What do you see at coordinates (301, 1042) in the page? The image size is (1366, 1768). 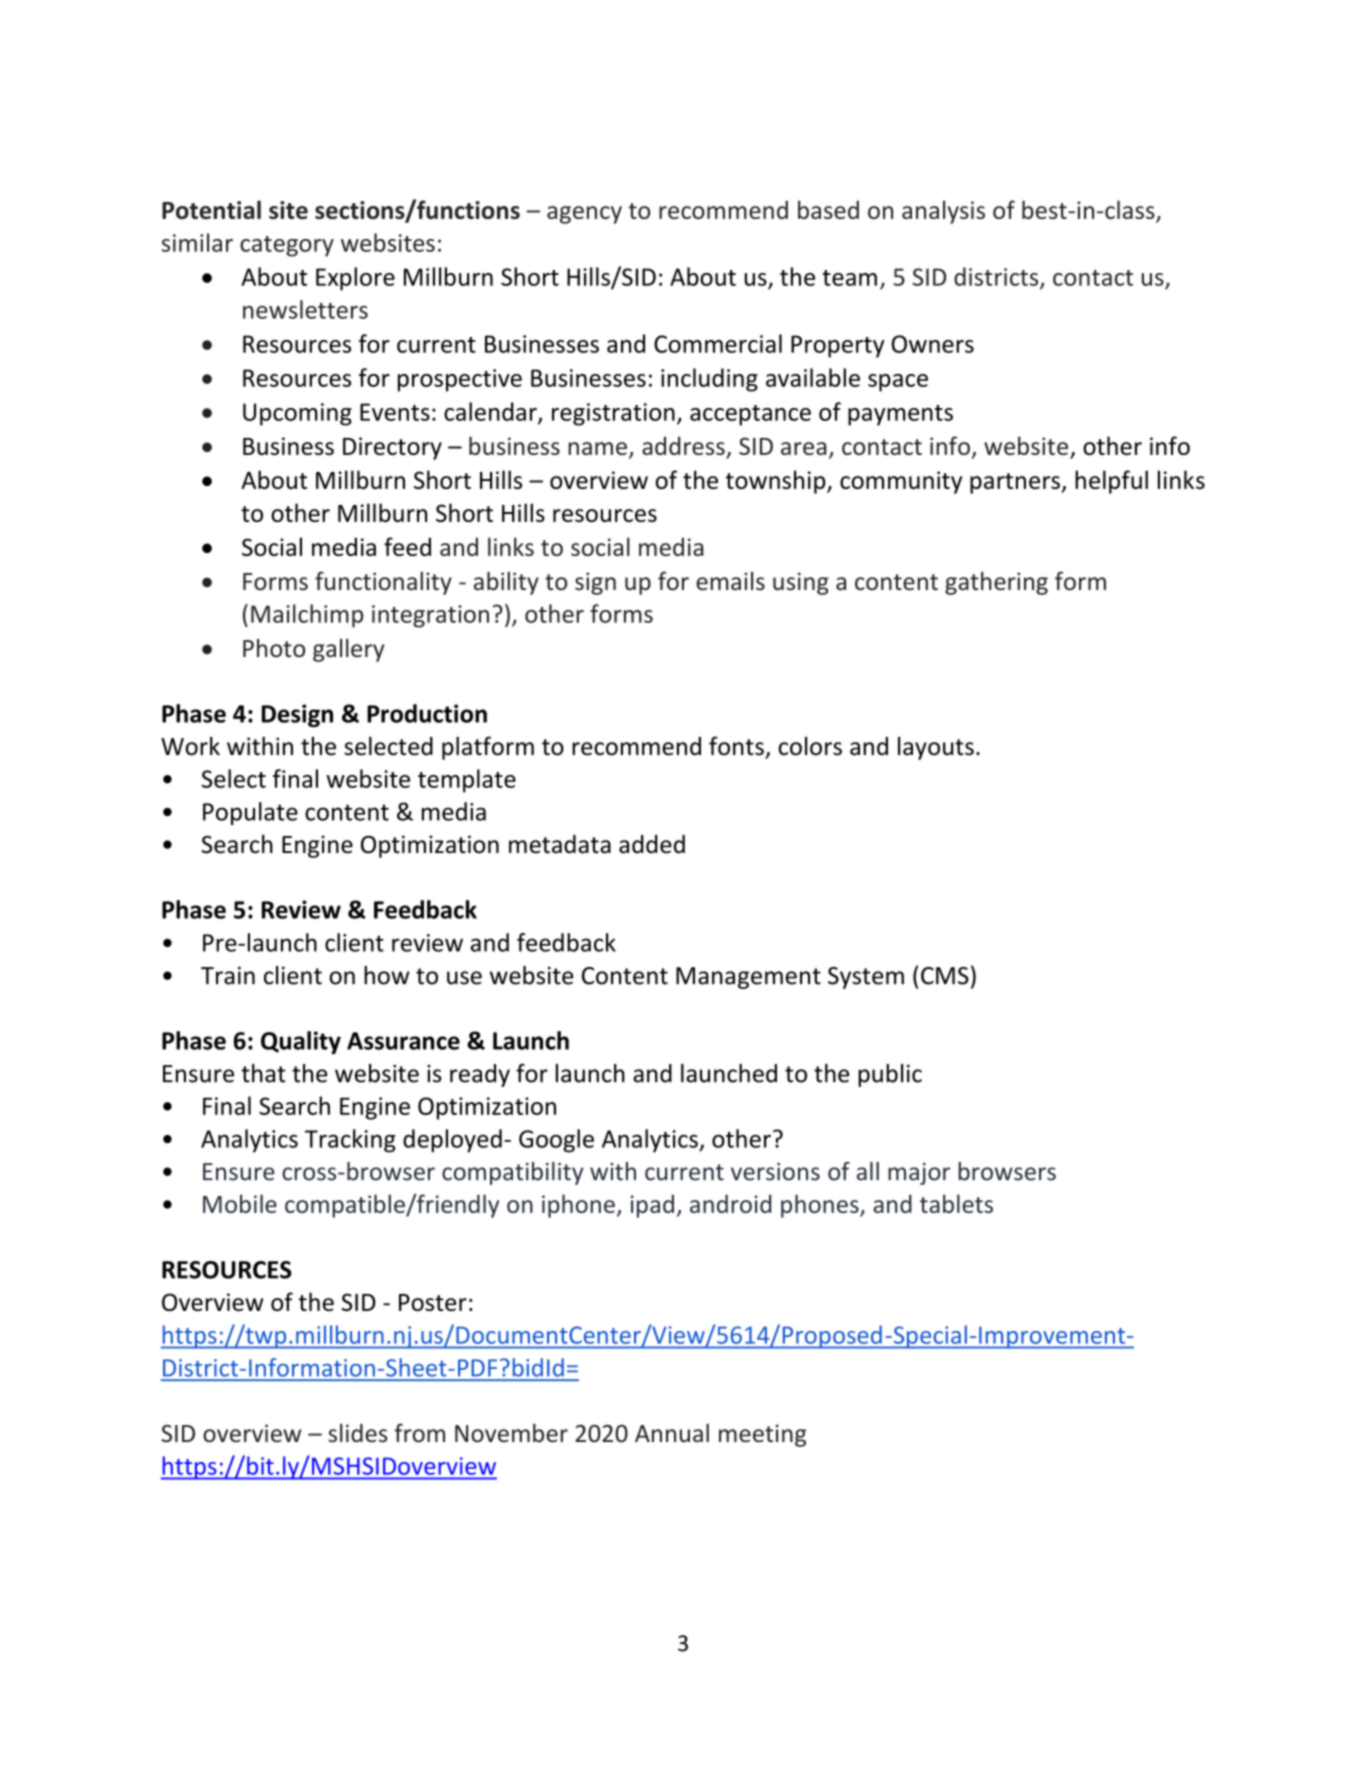 I see `Quality` at bounding box center [301, 1042].
